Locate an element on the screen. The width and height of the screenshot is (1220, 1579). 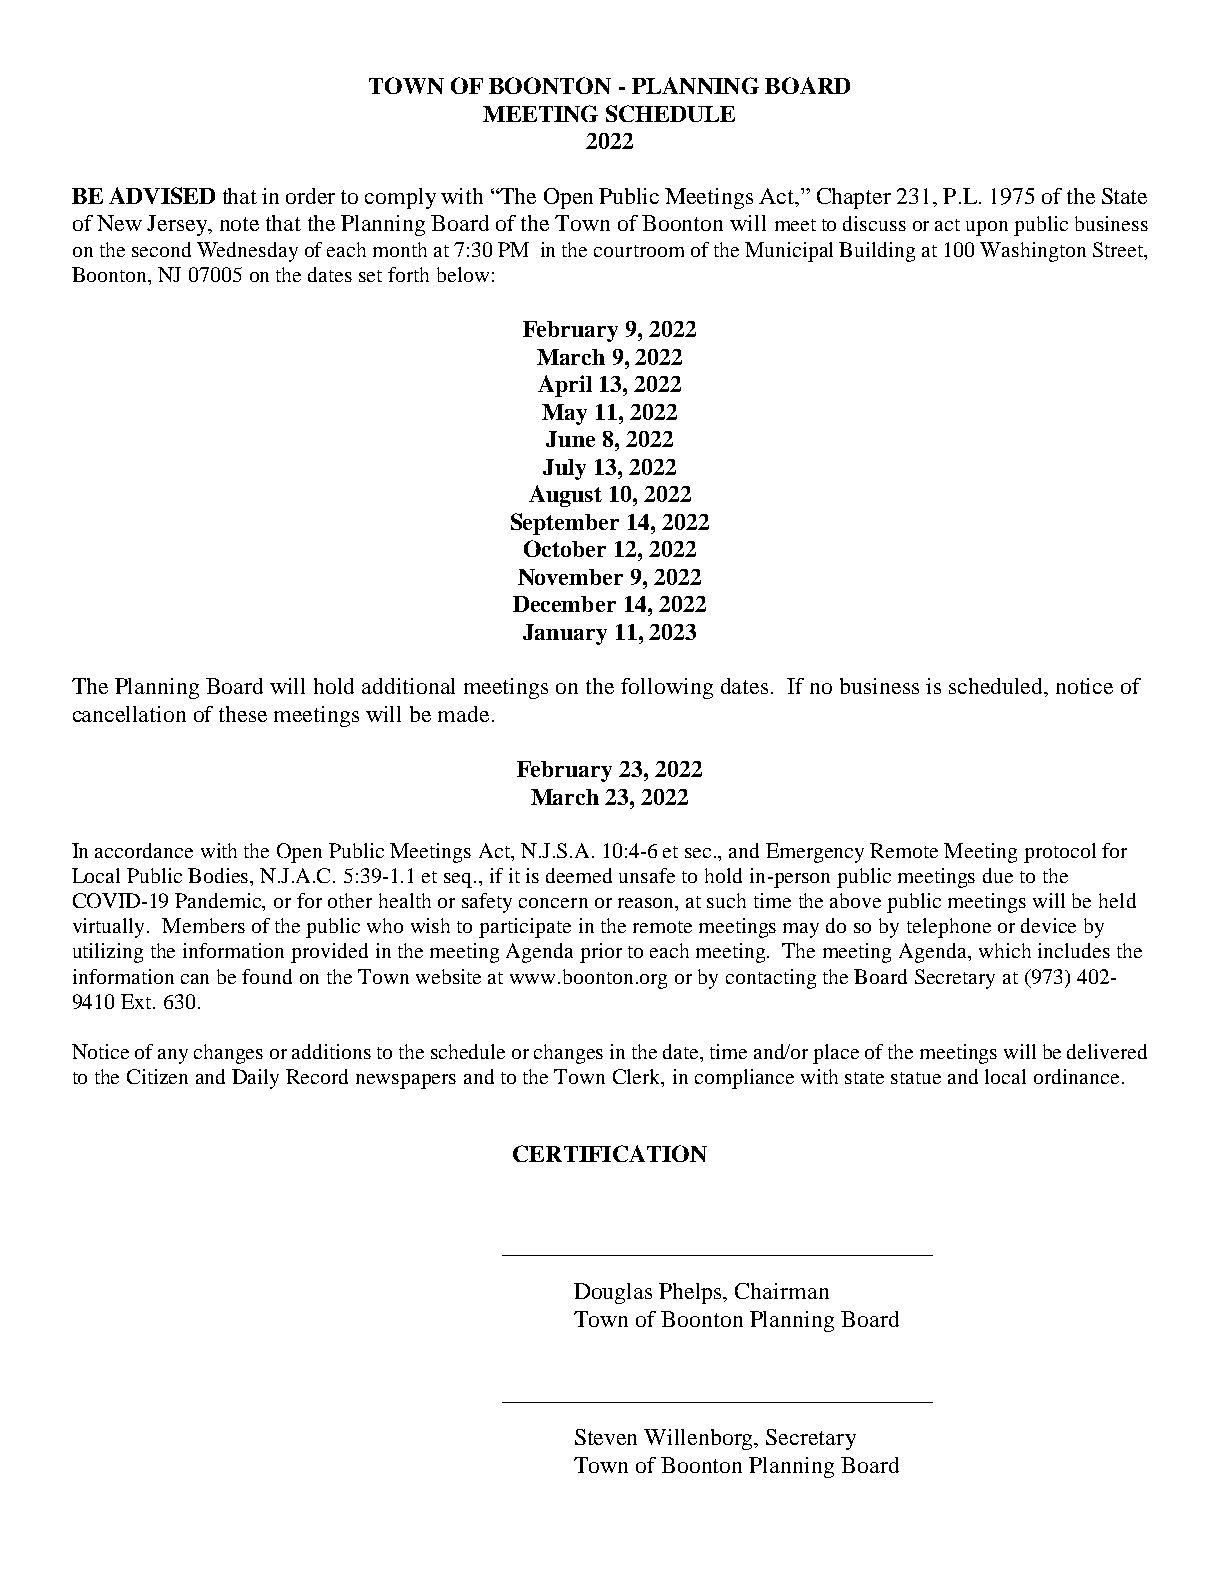
June is located at coordinates (570, 439).
